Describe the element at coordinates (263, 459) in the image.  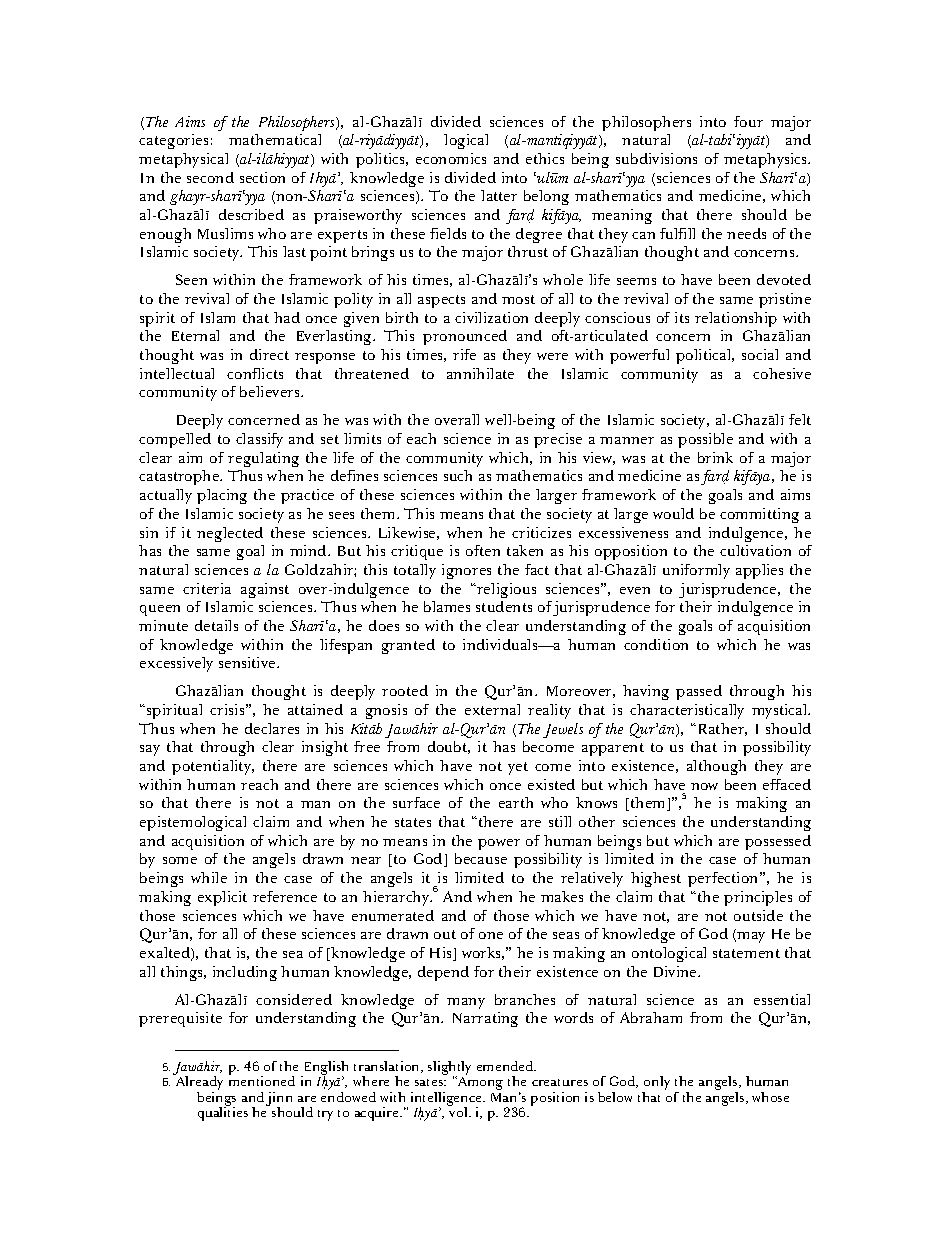
I see `regulating` at that location.
